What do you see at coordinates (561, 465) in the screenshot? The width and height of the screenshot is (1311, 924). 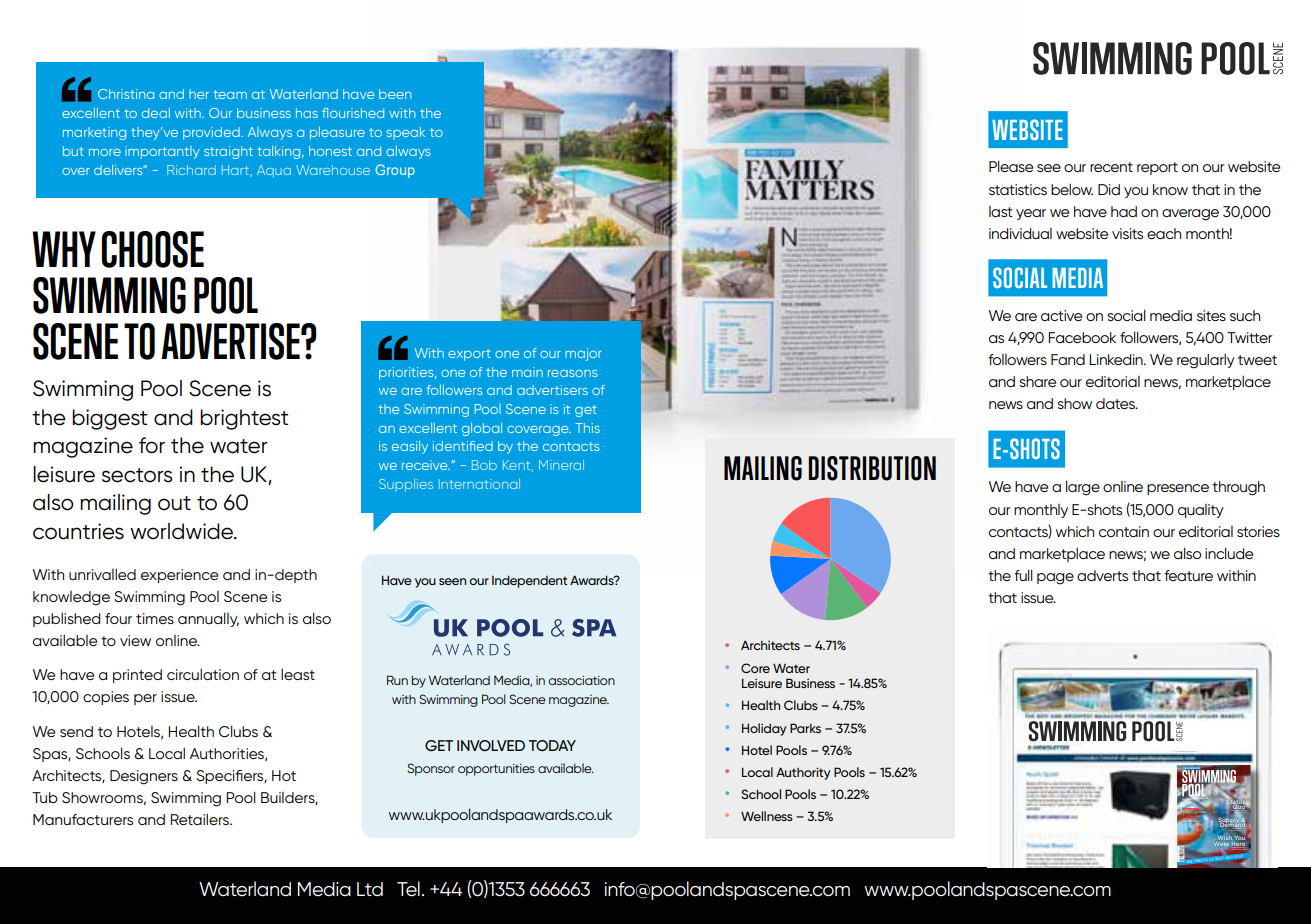 I see `Mineral` at bounding box center [561, 465].
